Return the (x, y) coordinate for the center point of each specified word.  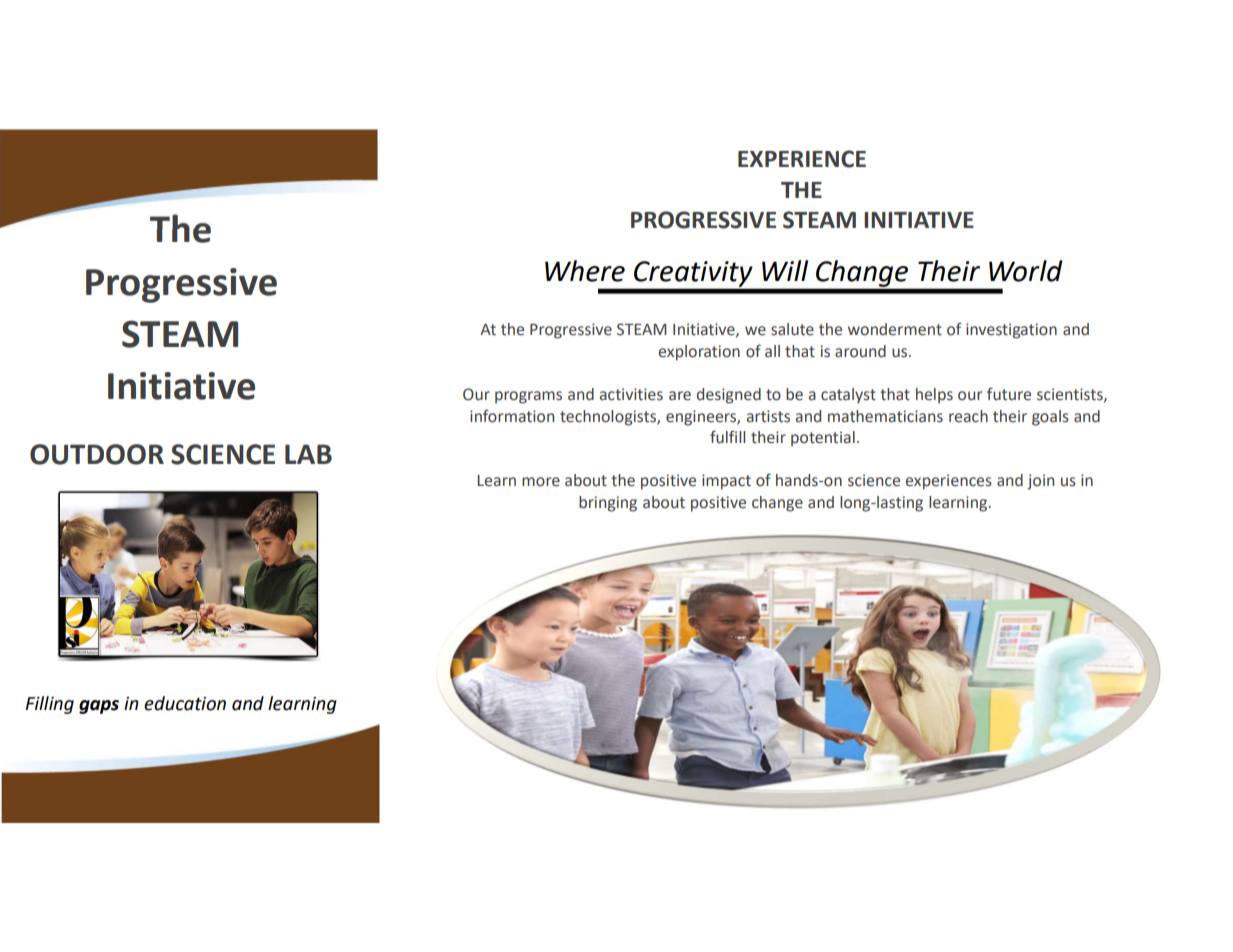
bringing (608, 504)
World (1026, 271)
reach (968, 416)
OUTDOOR (97, 454)
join (1040, 482)
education (185, 703)
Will (785, 270)
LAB (308, 454)
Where (585, 271)
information (512, 416)
